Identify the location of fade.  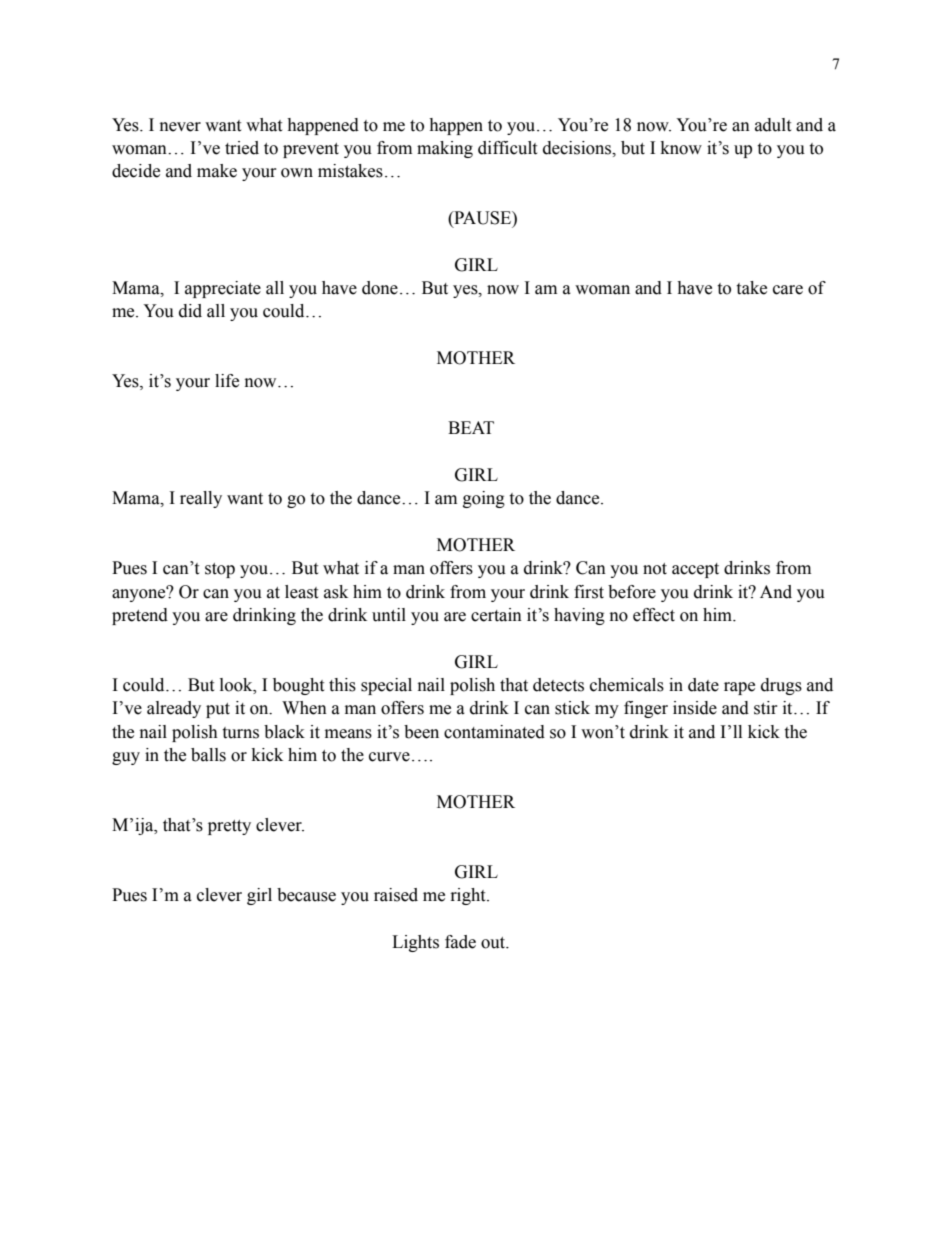
(460, 942).
